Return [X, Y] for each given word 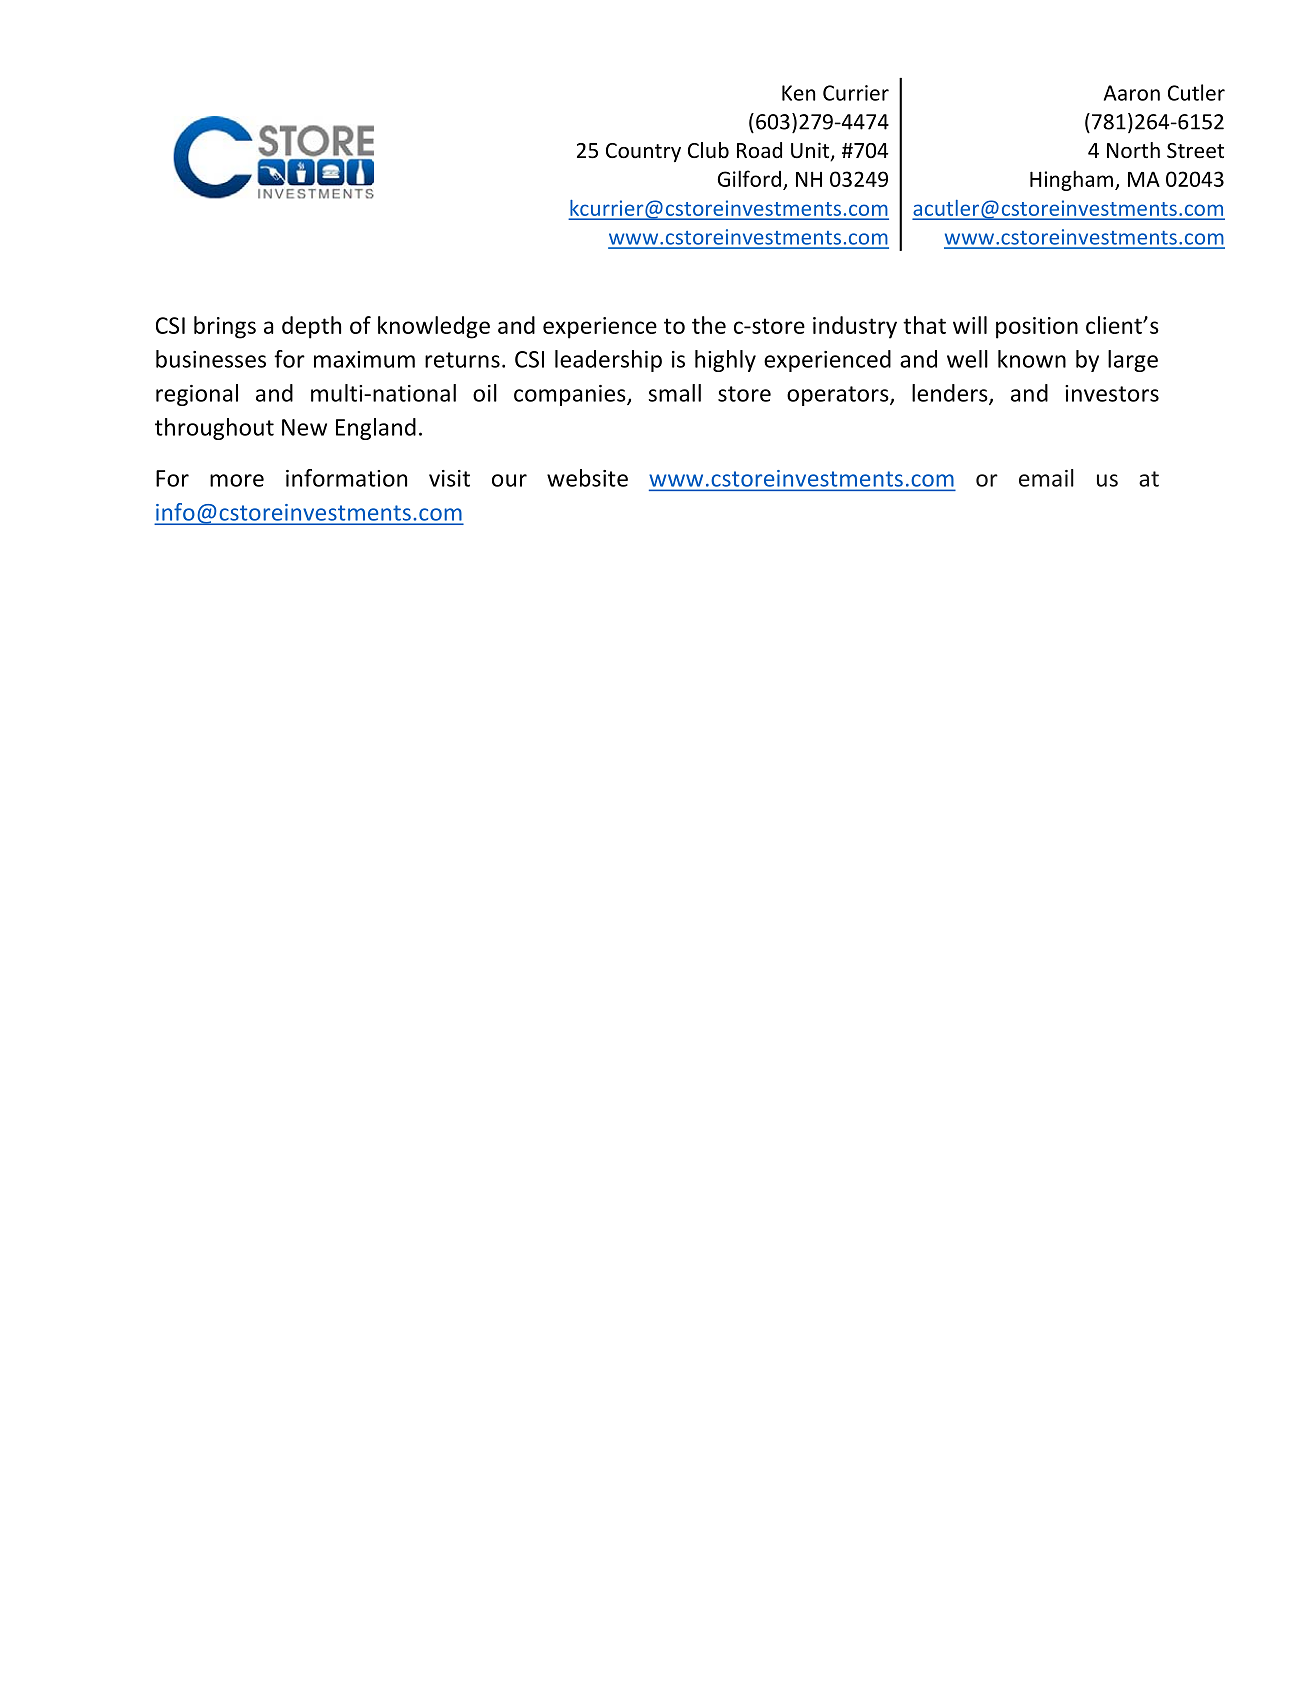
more [237, 480]
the [709, 325]
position [1037, 328]
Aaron [1132, 93]
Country [643, 152]
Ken [798, 93]
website [587, 478]
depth [311, 327]
